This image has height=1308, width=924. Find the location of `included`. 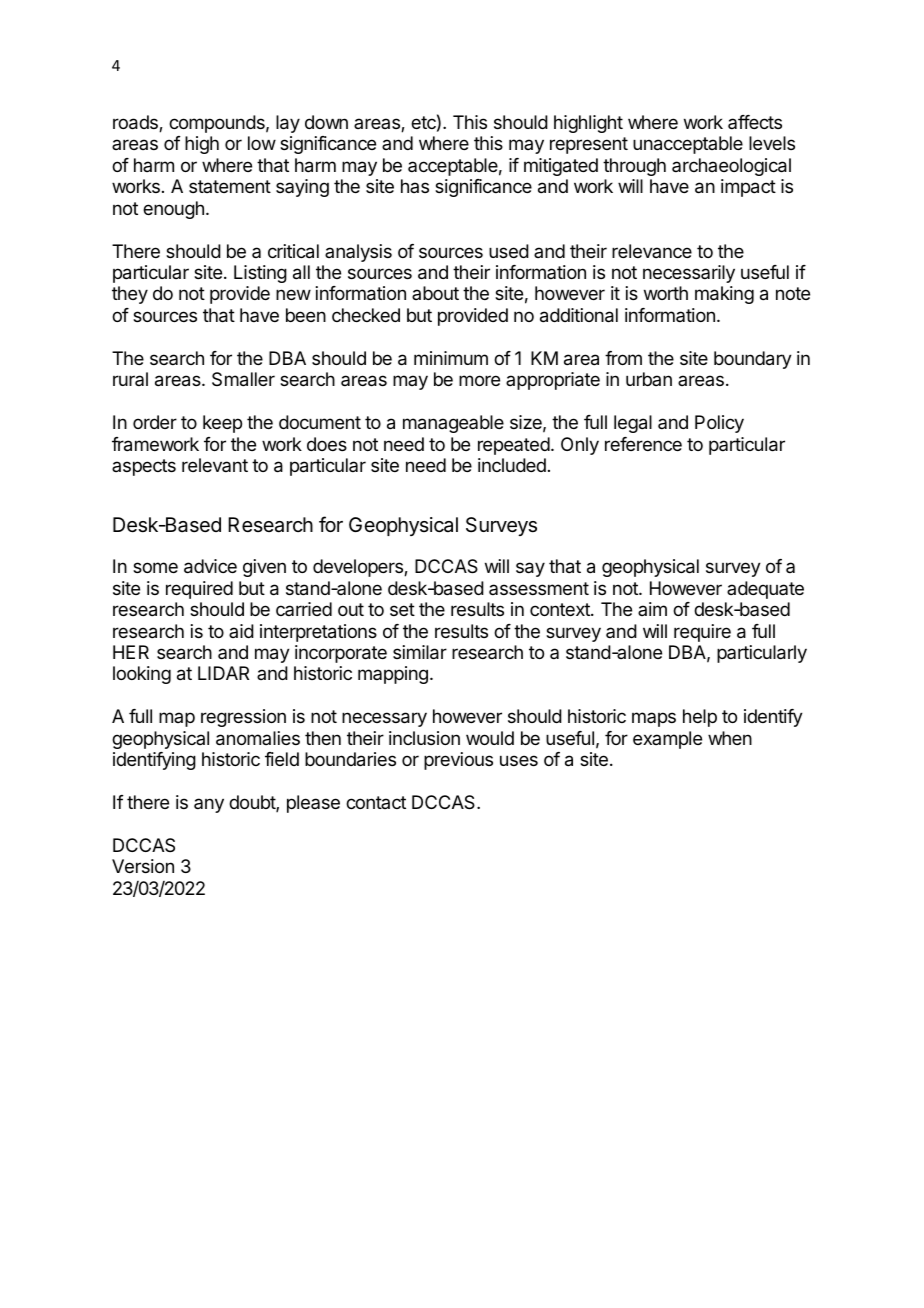

included is located at coordinates (512, 465).
